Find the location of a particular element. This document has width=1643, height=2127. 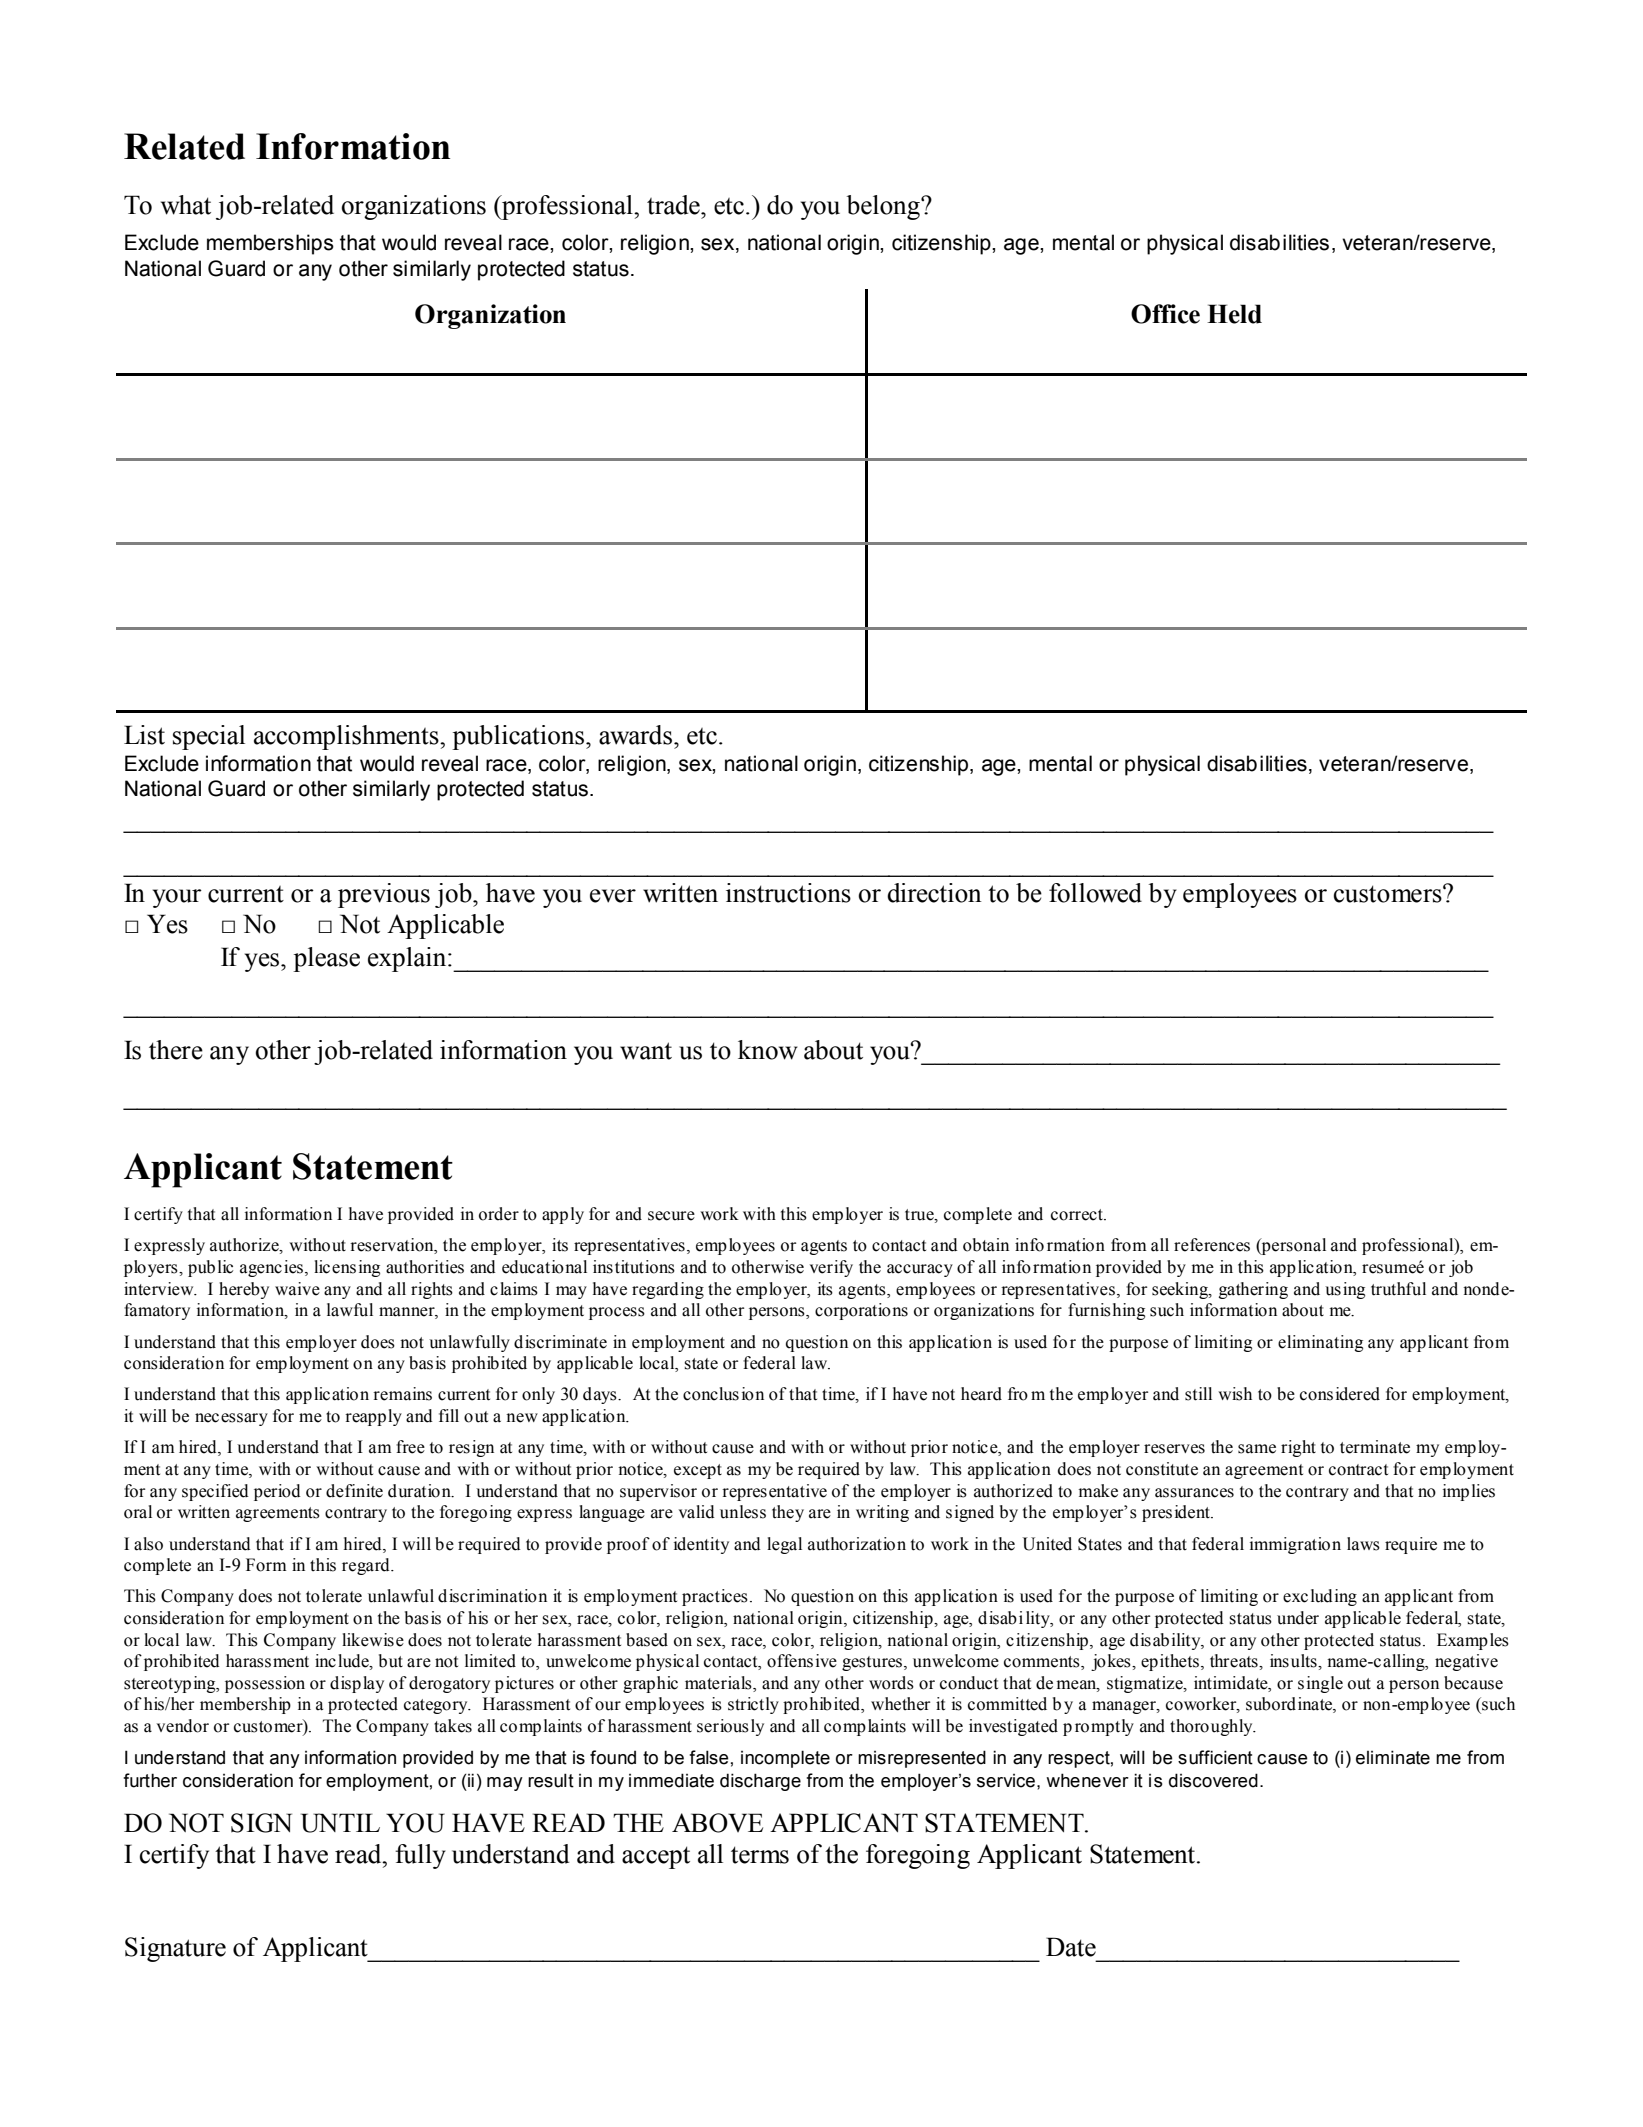

Held is located at coordinates (1234, 314).
